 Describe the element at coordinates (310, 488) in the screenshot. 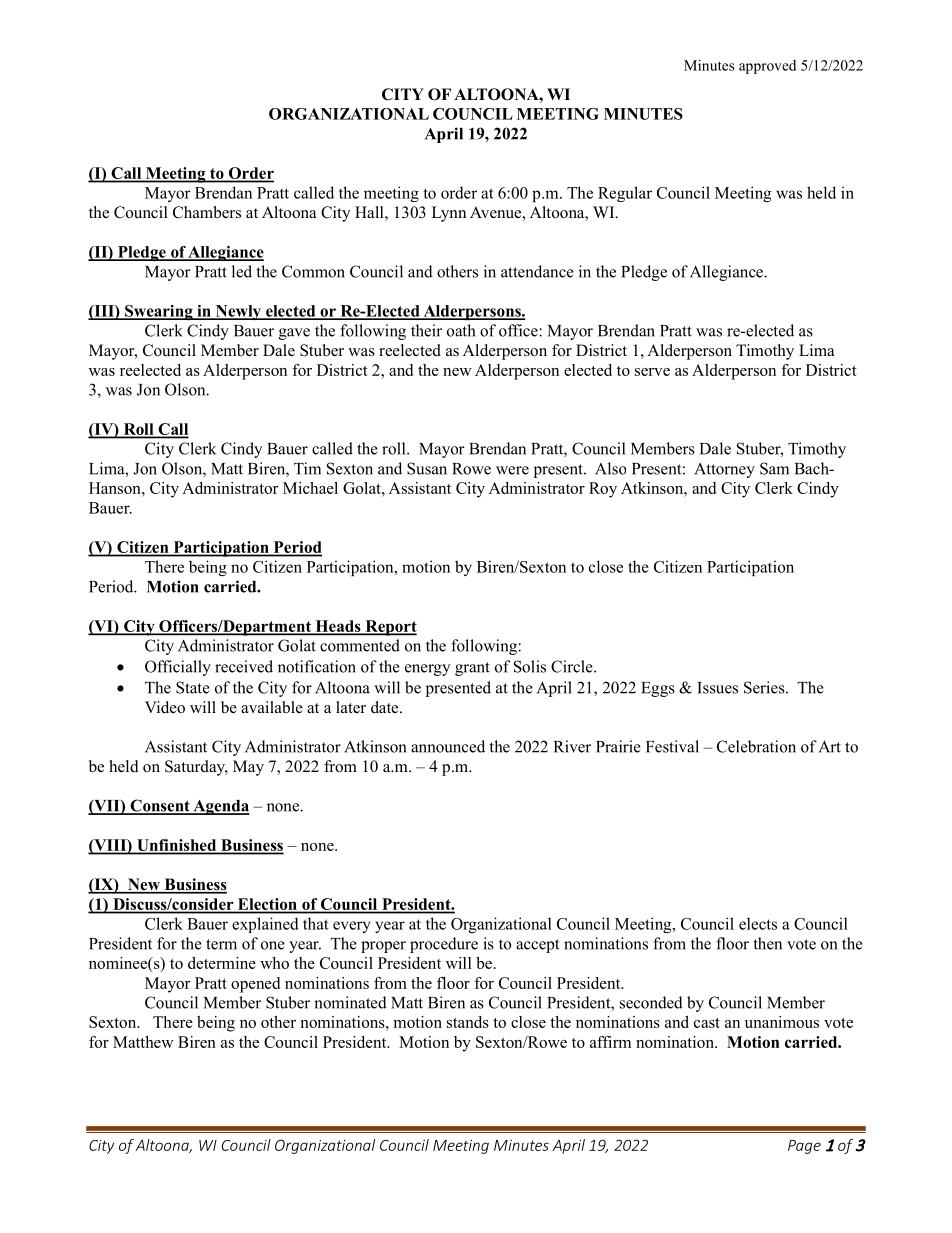

I see `Michael` at that location.
